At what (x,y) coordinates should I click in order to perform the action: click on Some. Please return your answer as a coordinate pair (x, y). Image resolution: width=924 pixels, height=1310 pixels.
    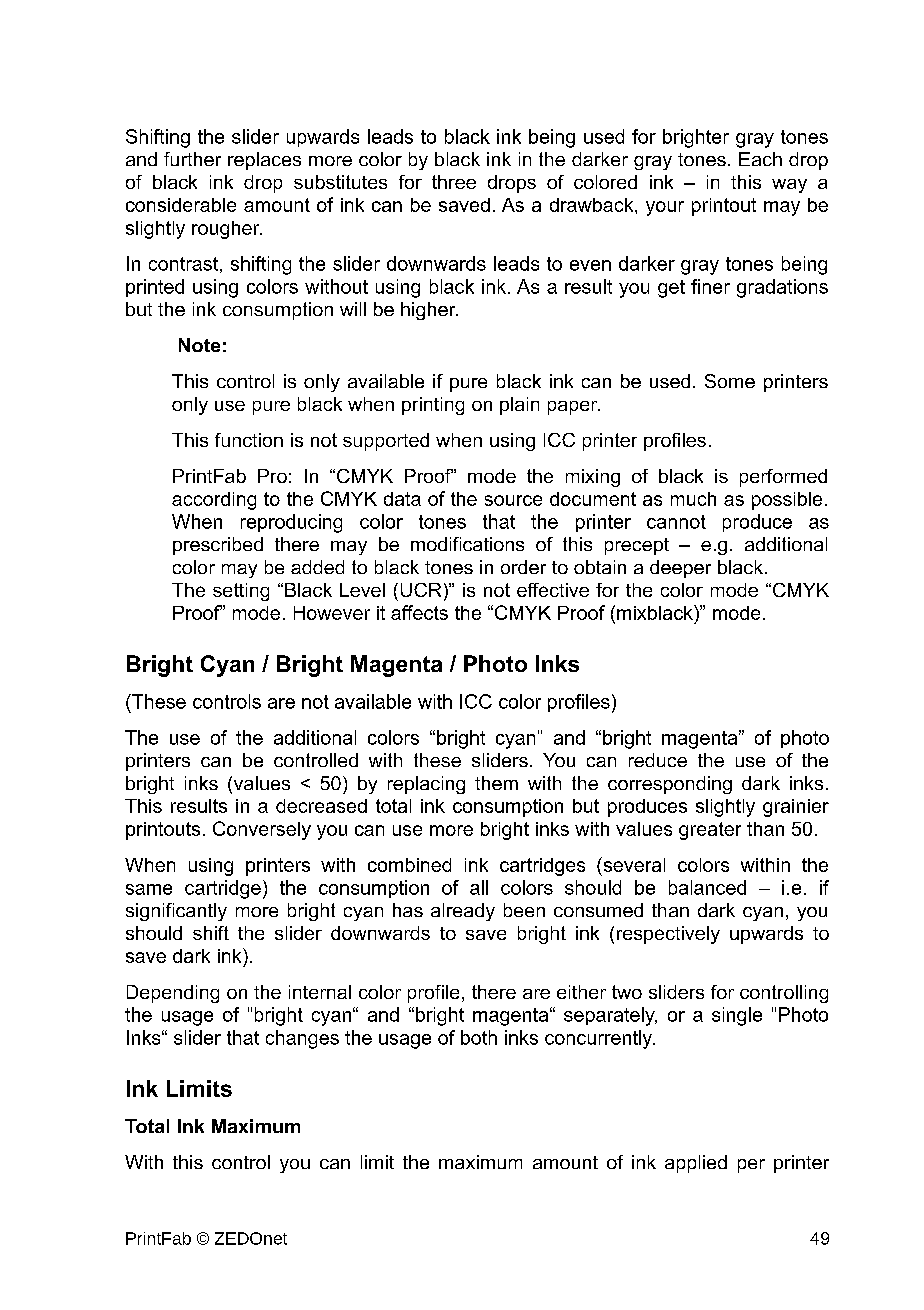
    Looking at the image, I should click on (730, 381).
